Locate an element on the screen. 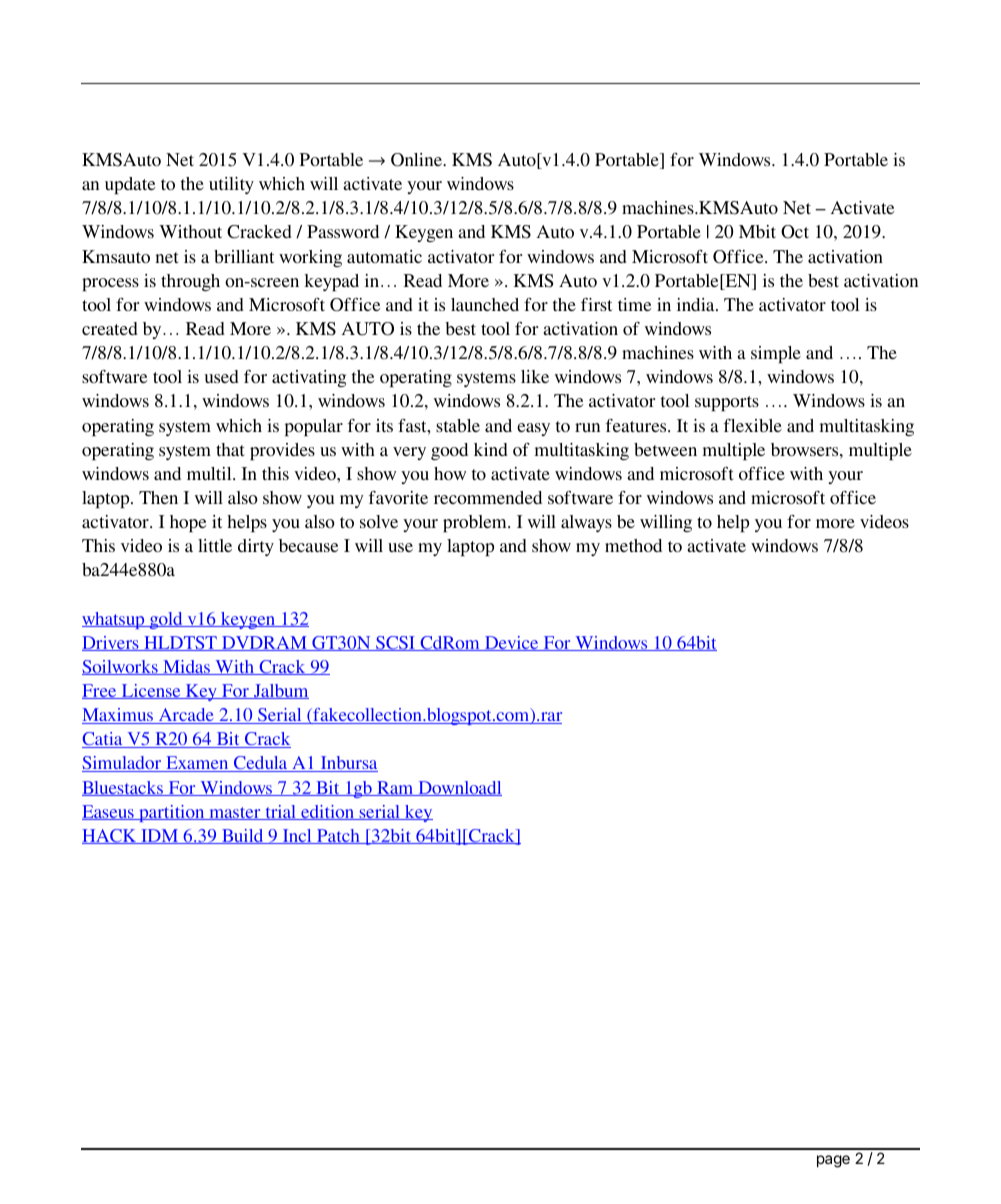 This screenshot has width=1001, height=1204. Device is located at coordinates (512, 643).
